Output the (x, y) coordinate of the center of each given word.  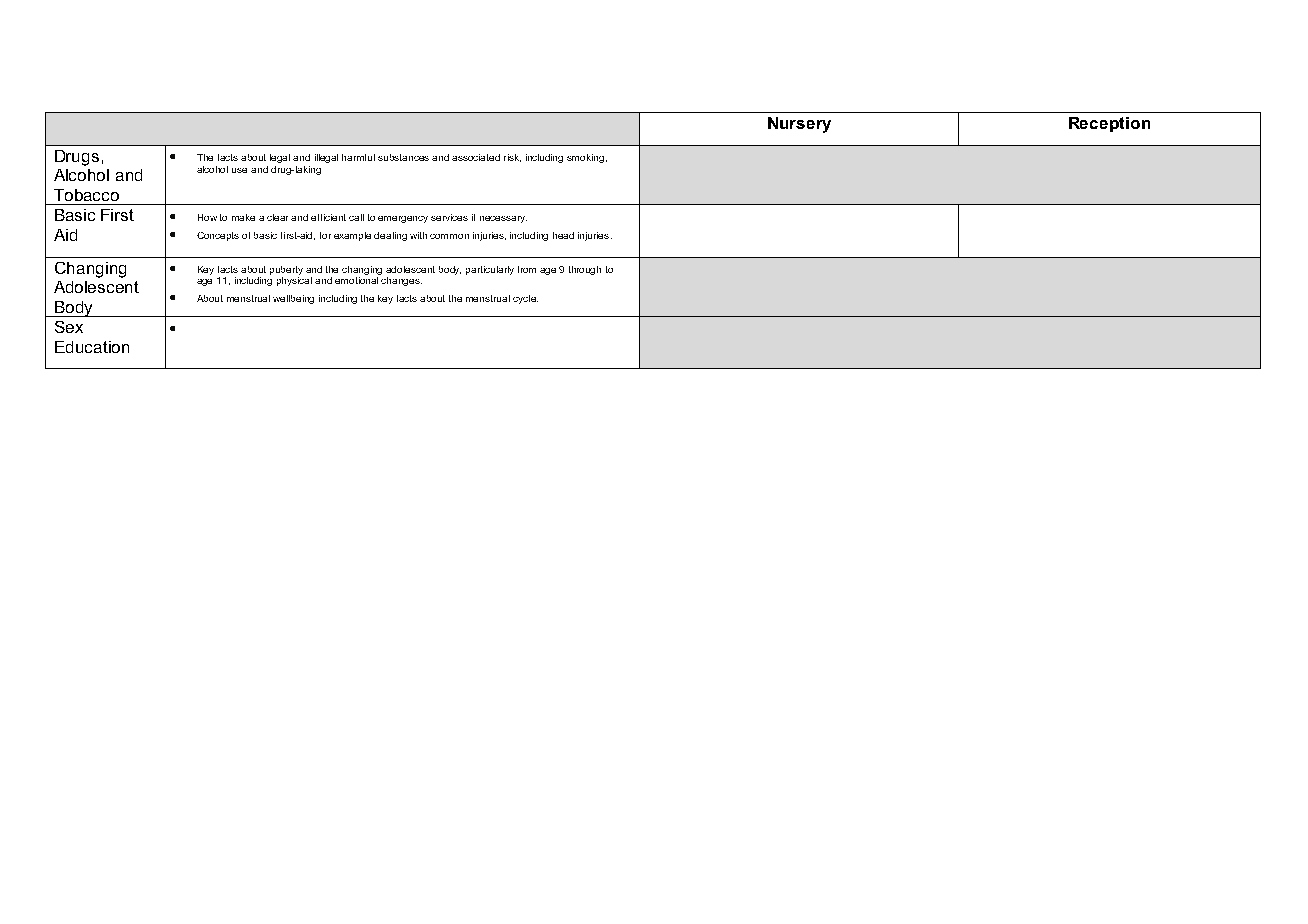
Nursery (799, 125)
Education (92, 347)
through (585, 270)
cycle (525, 299)
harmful (358, 157)
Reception (1109, 124)
